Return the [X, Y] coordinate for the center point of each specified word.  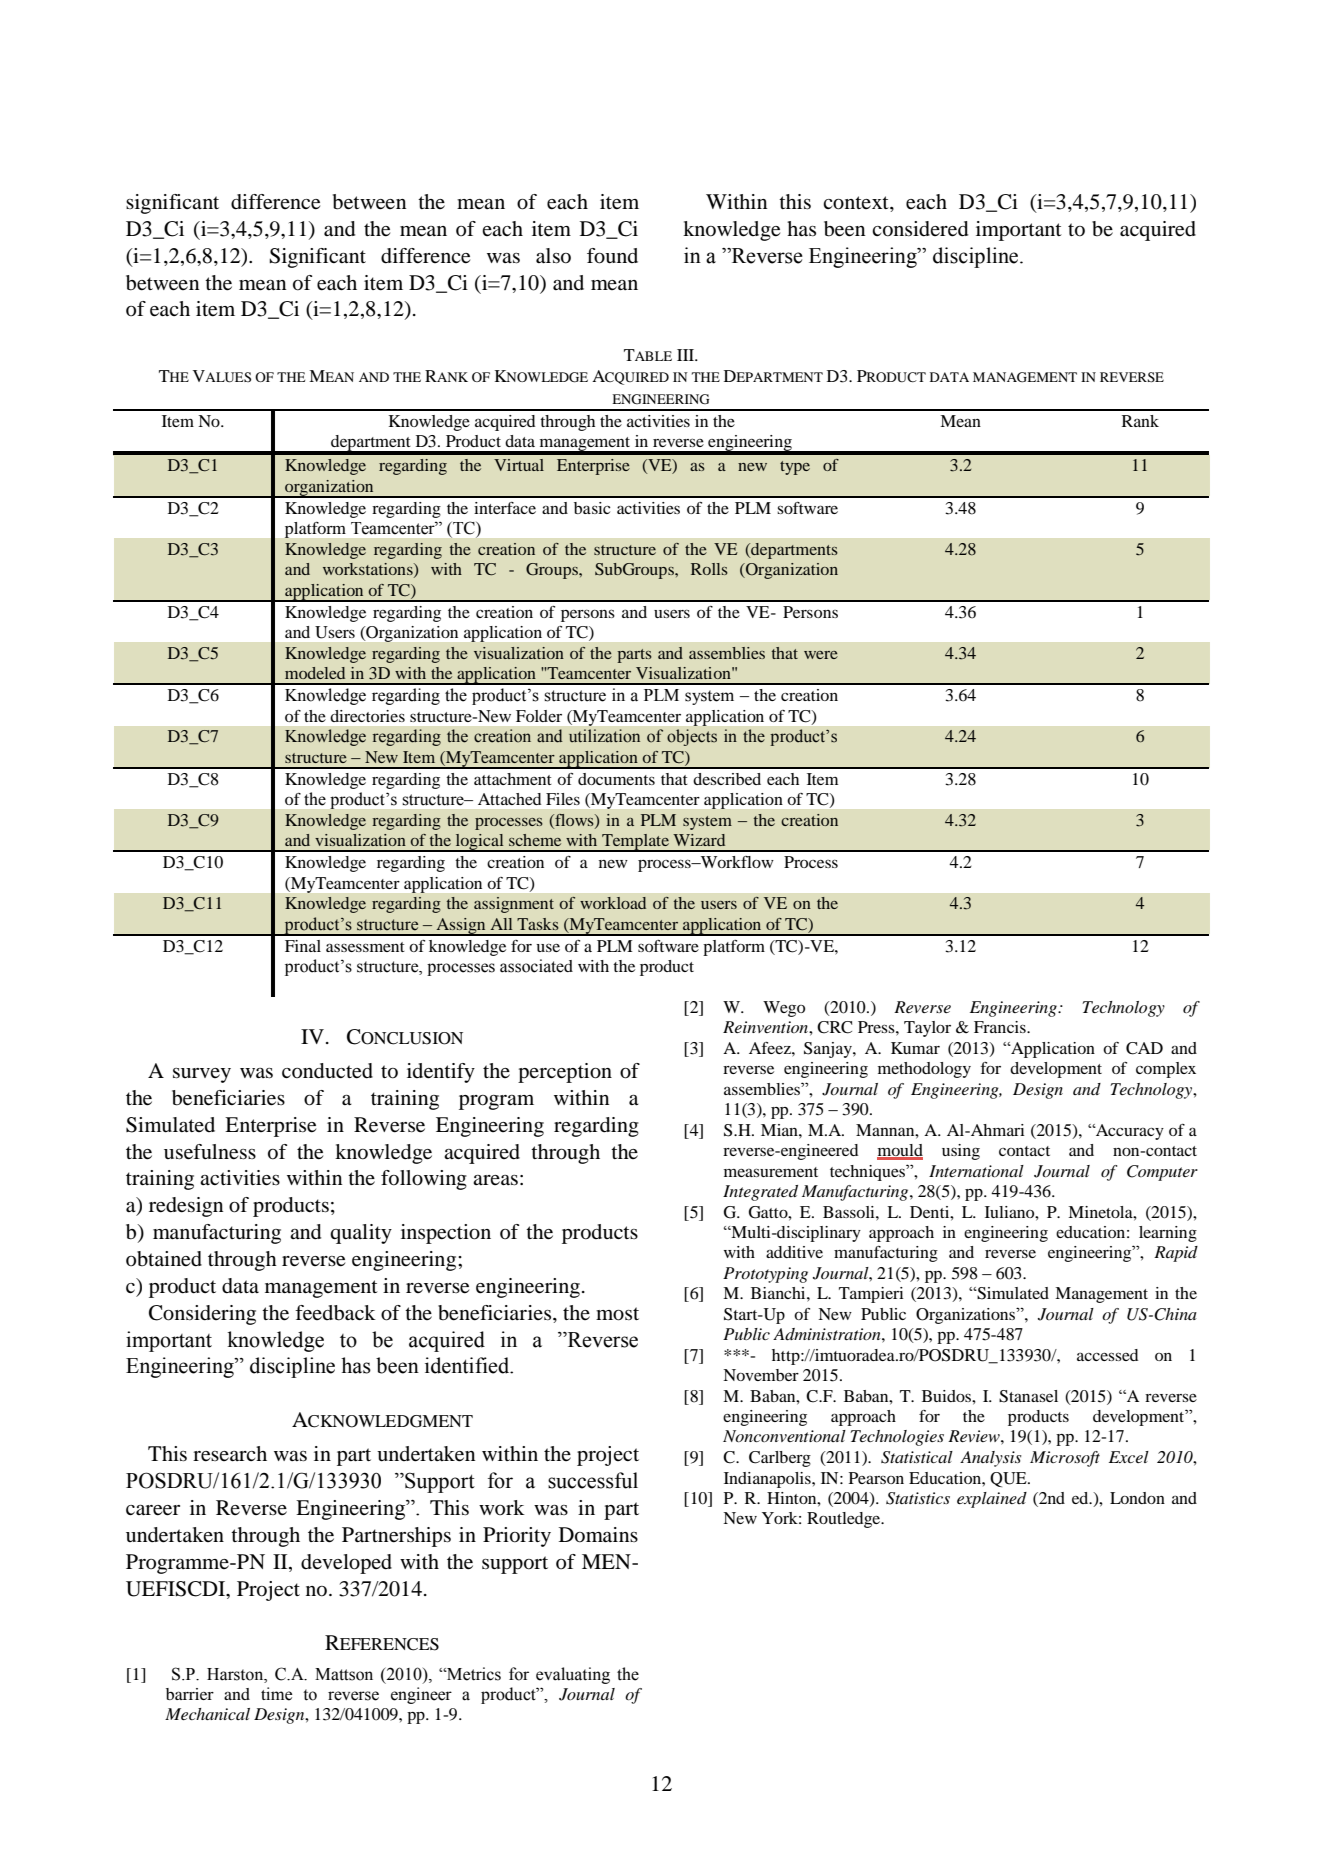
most [617, 1314]
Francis [1001, 1027]
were [821, 655]
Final [303, 946]
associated [536, 966]
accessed [1107, 1355]
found [612, 256]
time [276, 1694]
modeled [315, 673]
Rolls [709, 569]
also [553, 256]
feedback [335, 1313]
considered [920, 229]
